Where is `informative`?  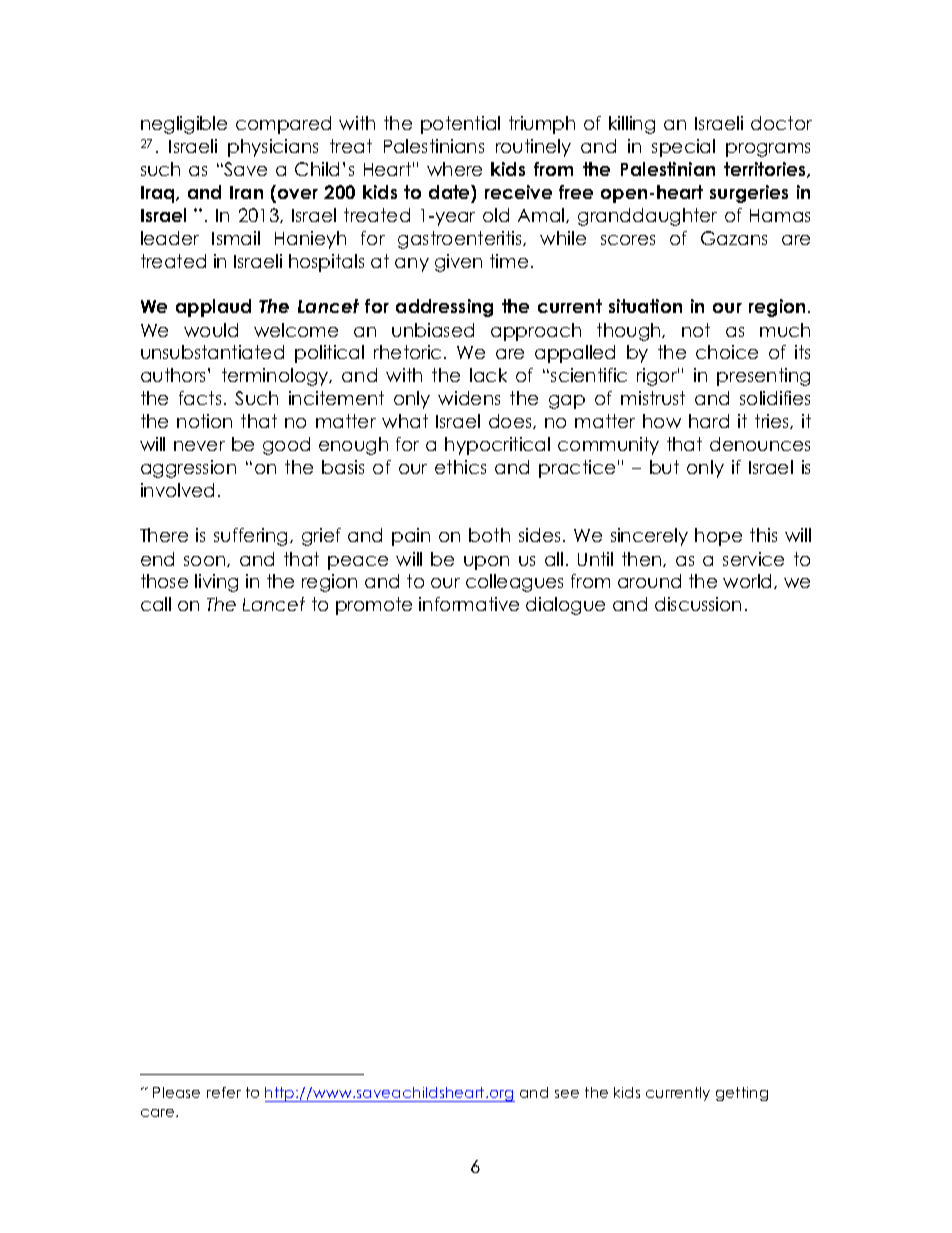 informative is located at coordinates (469, 604).
